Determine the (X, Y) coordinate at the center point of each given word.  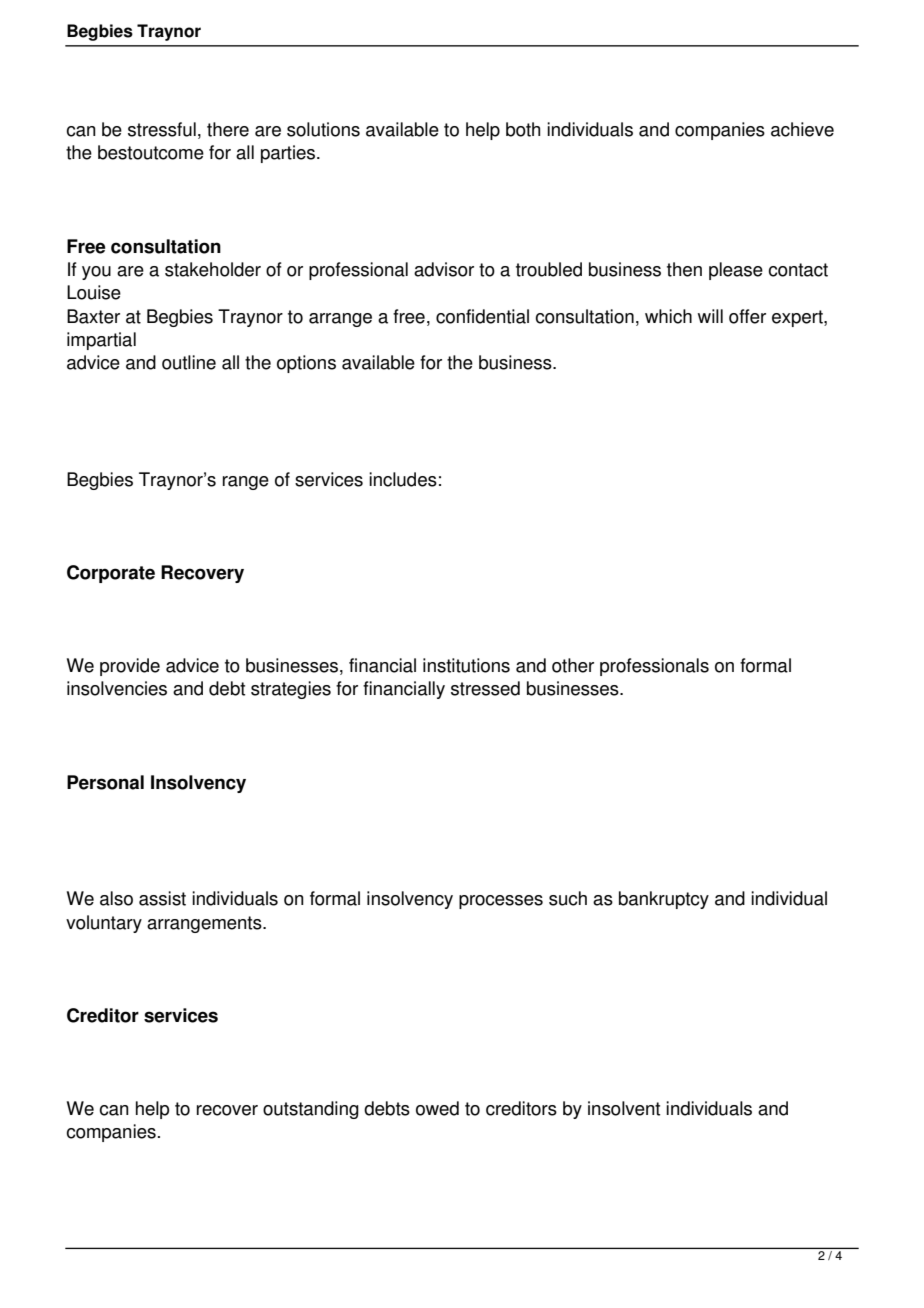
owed (437, 1108)
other (573, 665)
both (523, 129)
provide (130, 667)
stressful (162, 129)
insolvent (624, 1108)
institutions (466, 665)
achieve (802, 129)
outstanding (311, 1110)
